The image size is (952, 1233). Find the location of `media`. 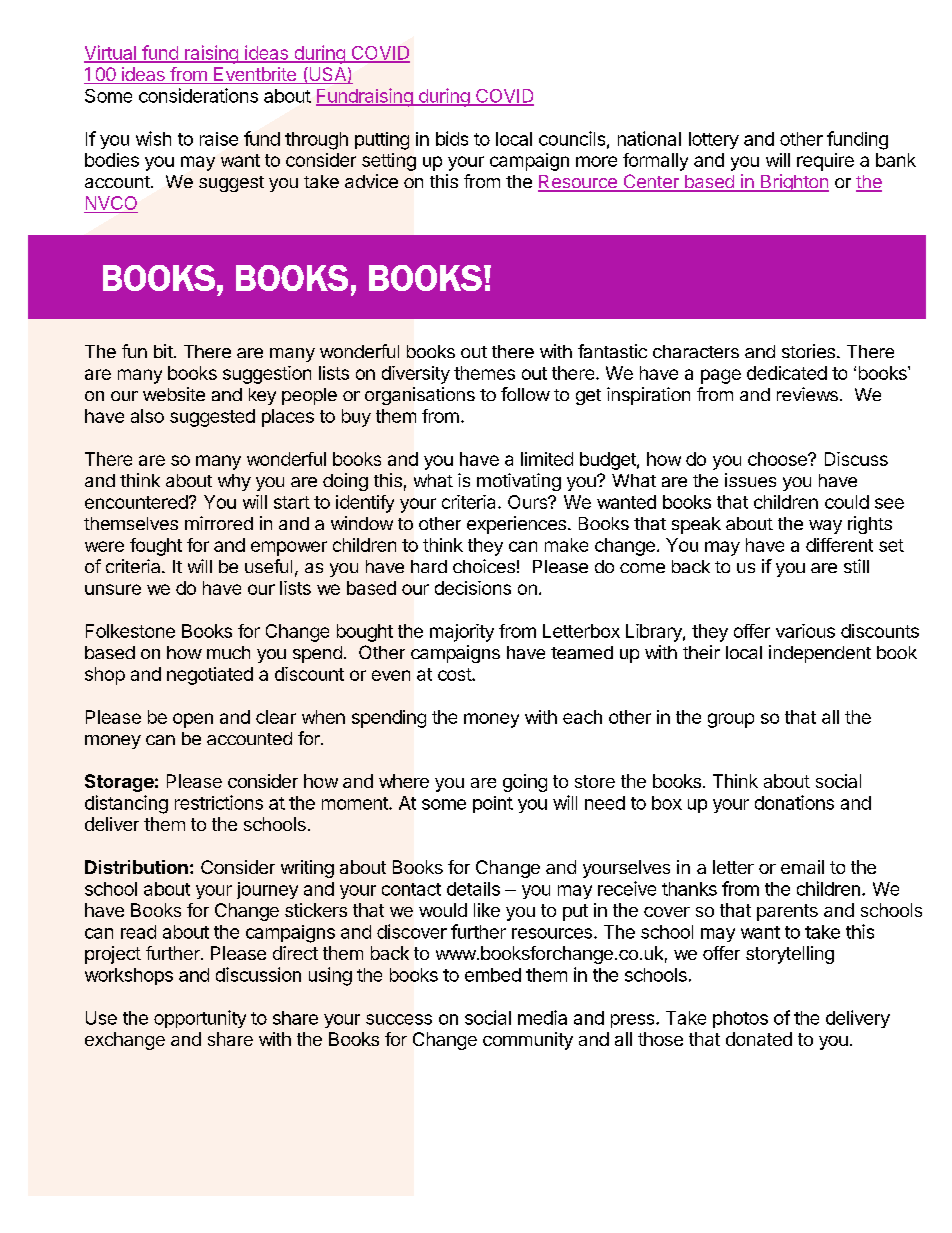

media is located at coordinates (542, 1017).
